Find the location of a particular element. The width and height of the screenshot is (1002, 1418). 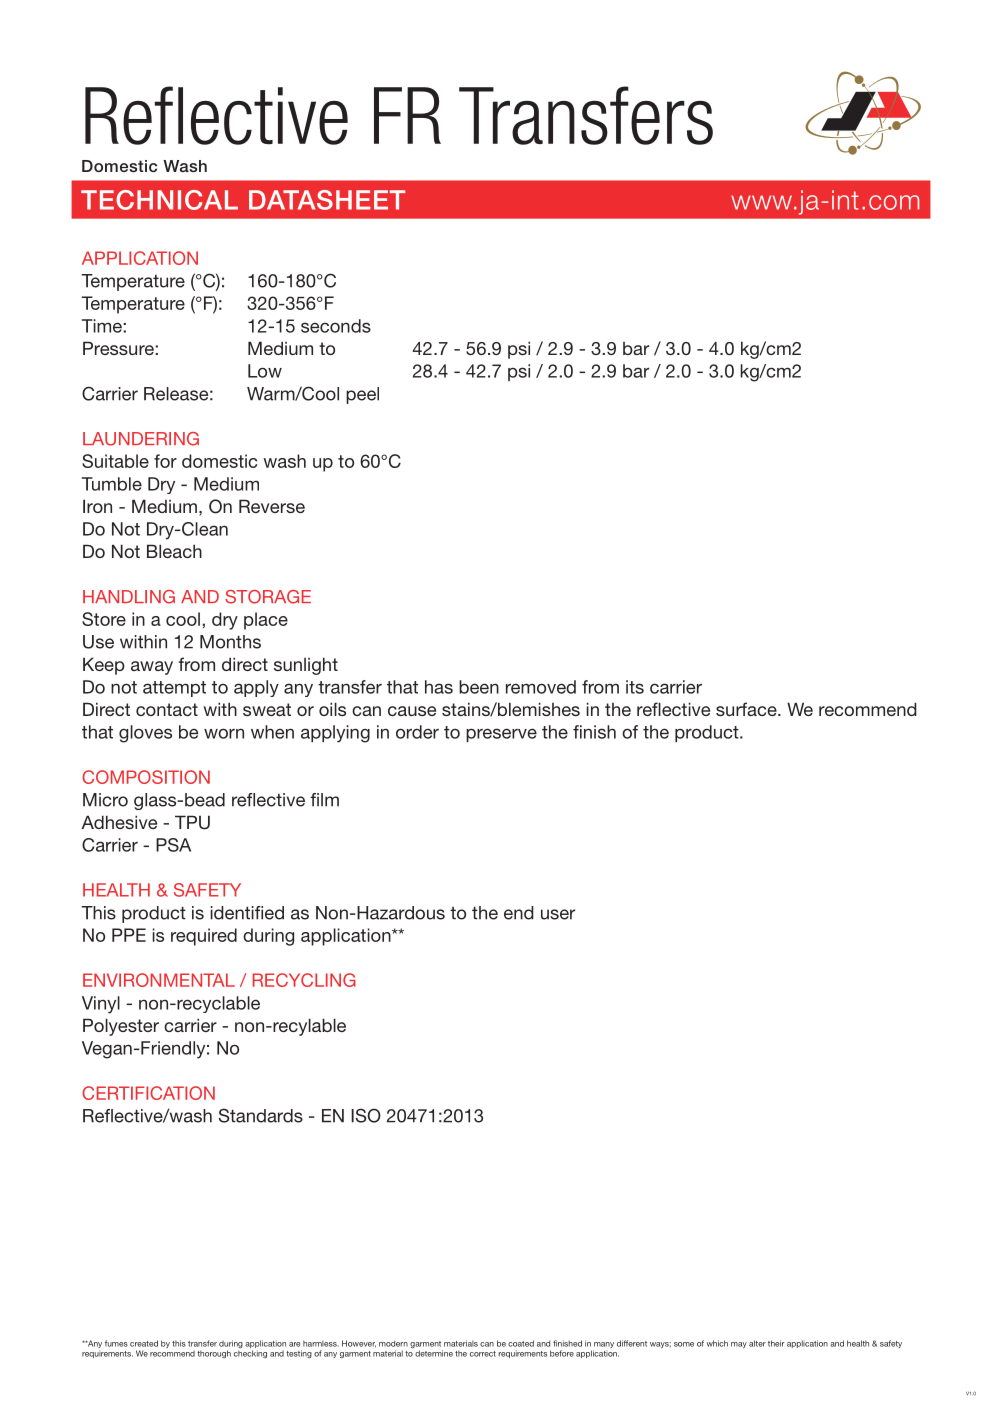

peel is located at coordinates (362, 395).
